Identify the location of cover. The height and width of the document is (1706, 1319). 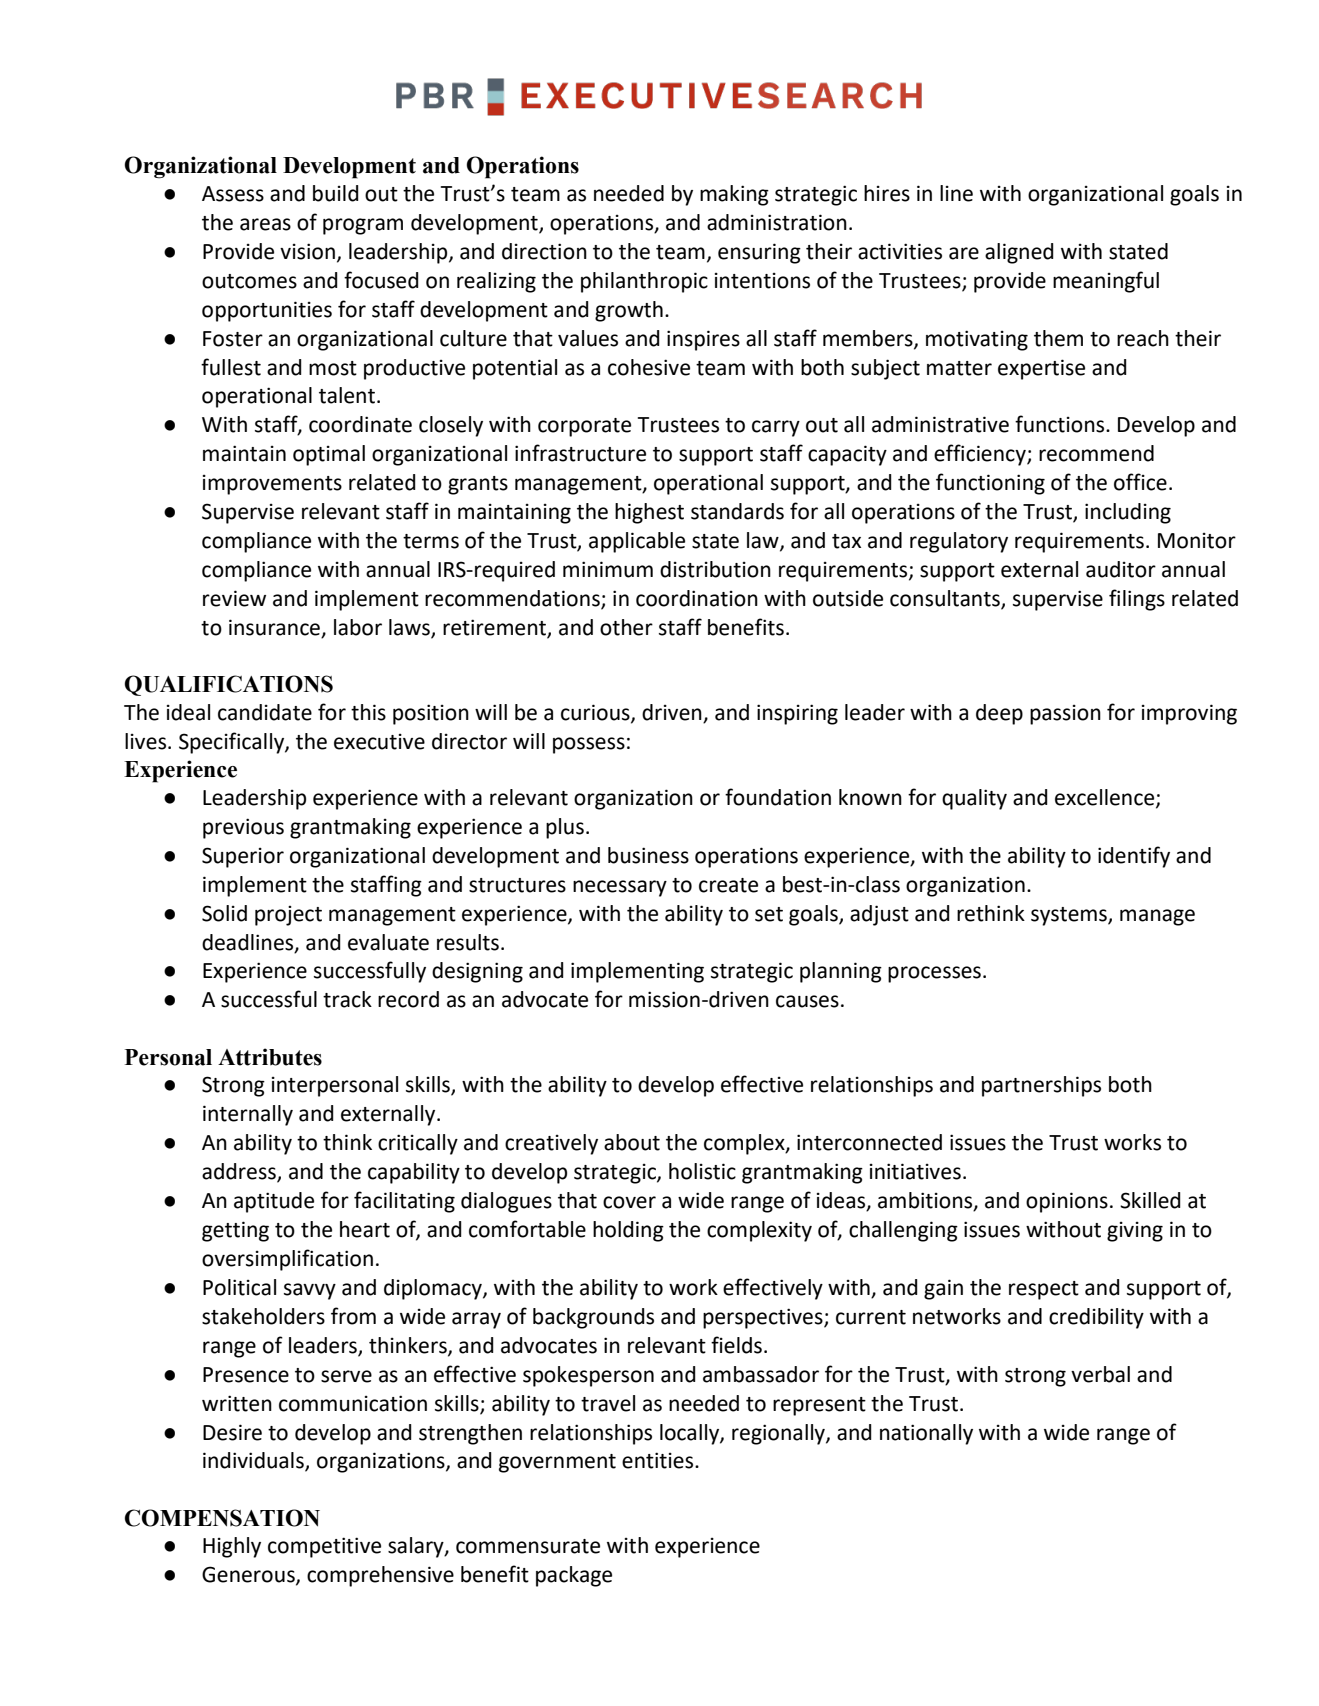
(629, 1202).
